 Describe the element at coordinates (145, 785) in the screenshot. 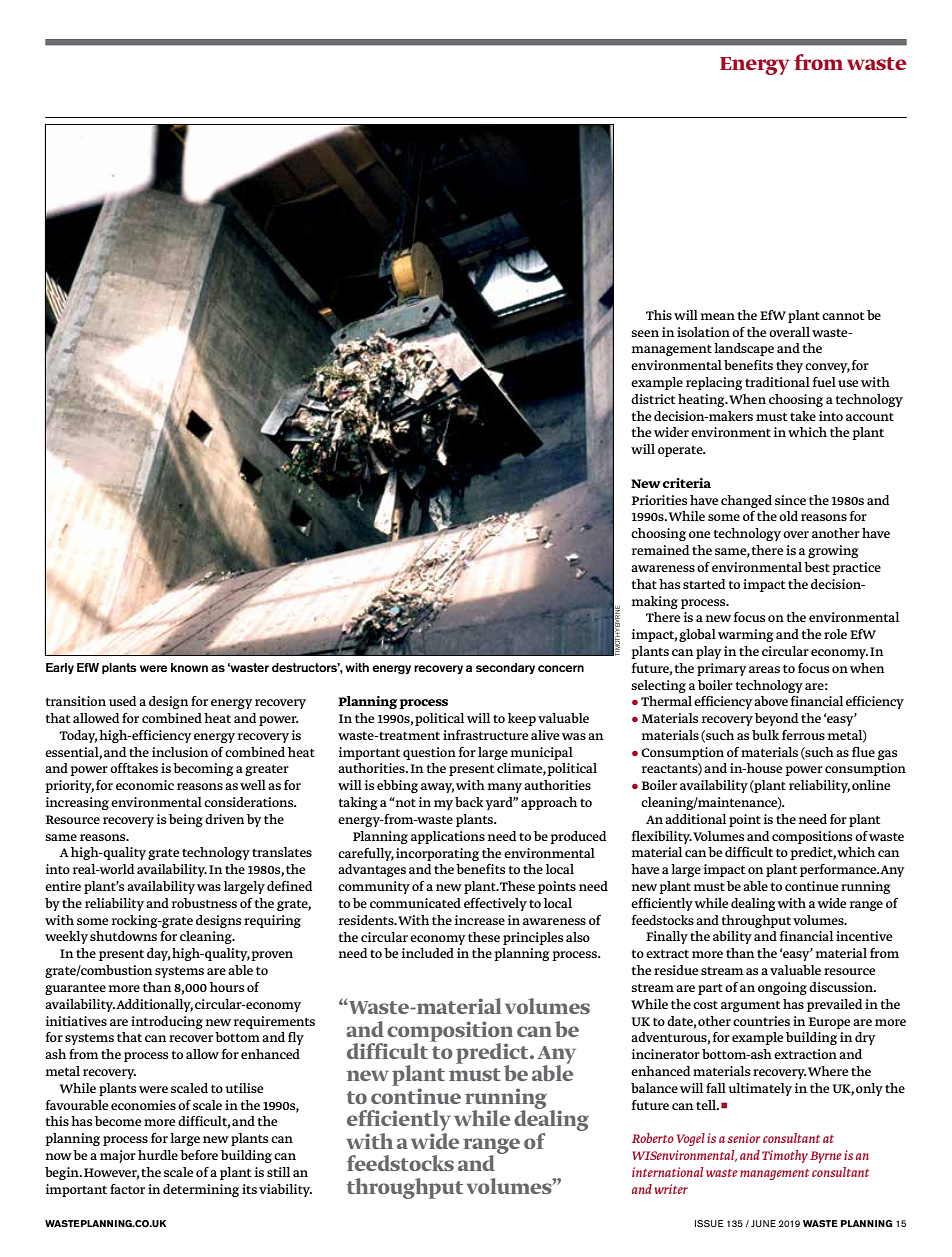

I see `economic` at that location.
